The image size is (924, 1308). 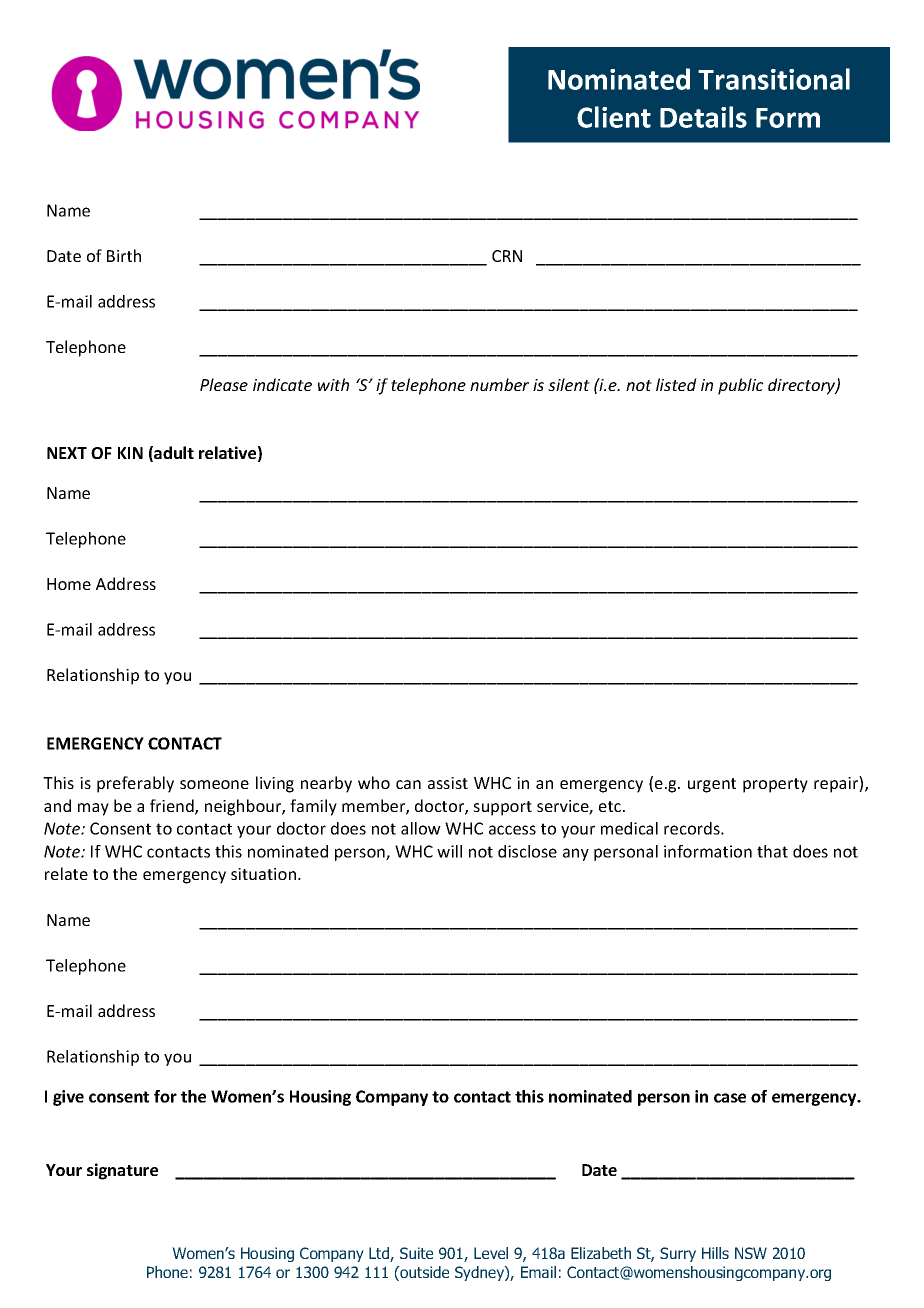 What do you see at coordinates (416, 1253) in the image?
I see `Suite` at bounding box center [416, 1253].
